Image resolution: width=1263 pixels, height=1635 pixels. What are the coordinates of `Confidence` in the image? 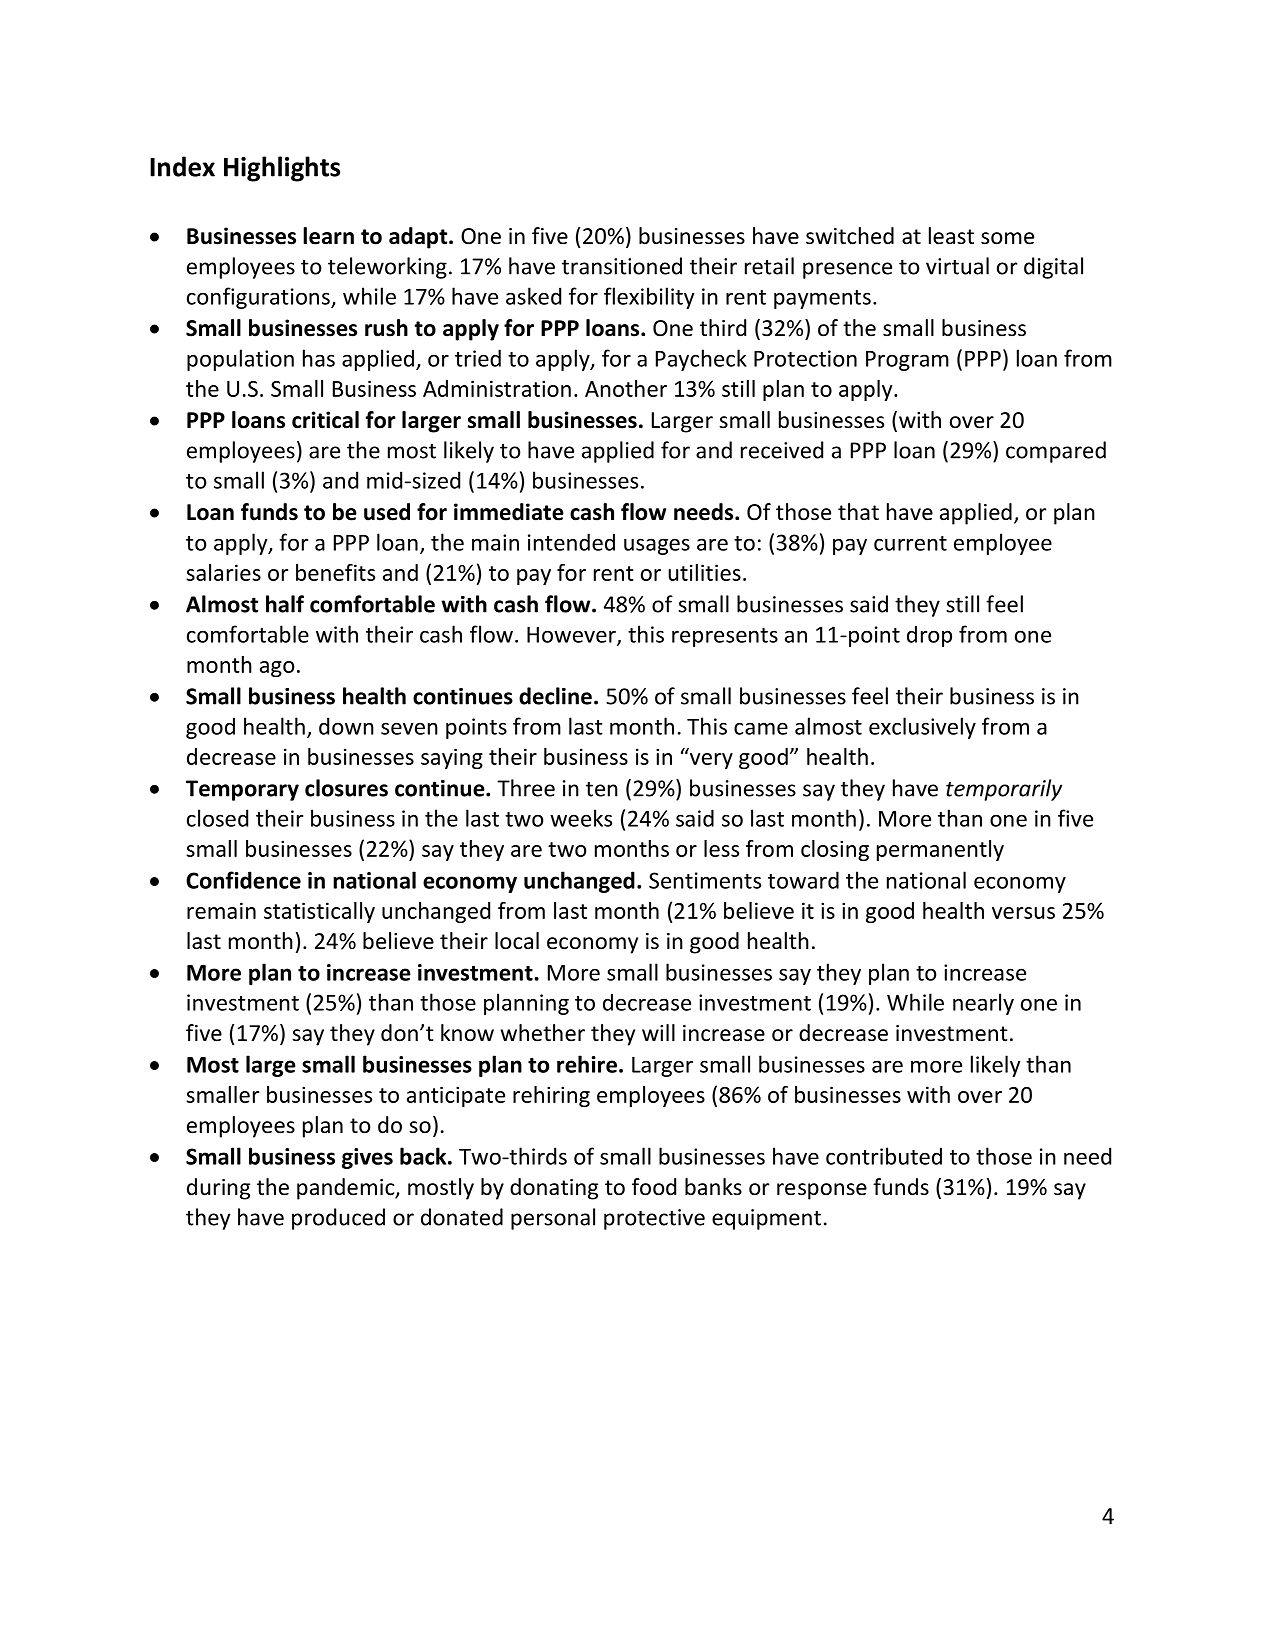 It's located at (243, 880).
